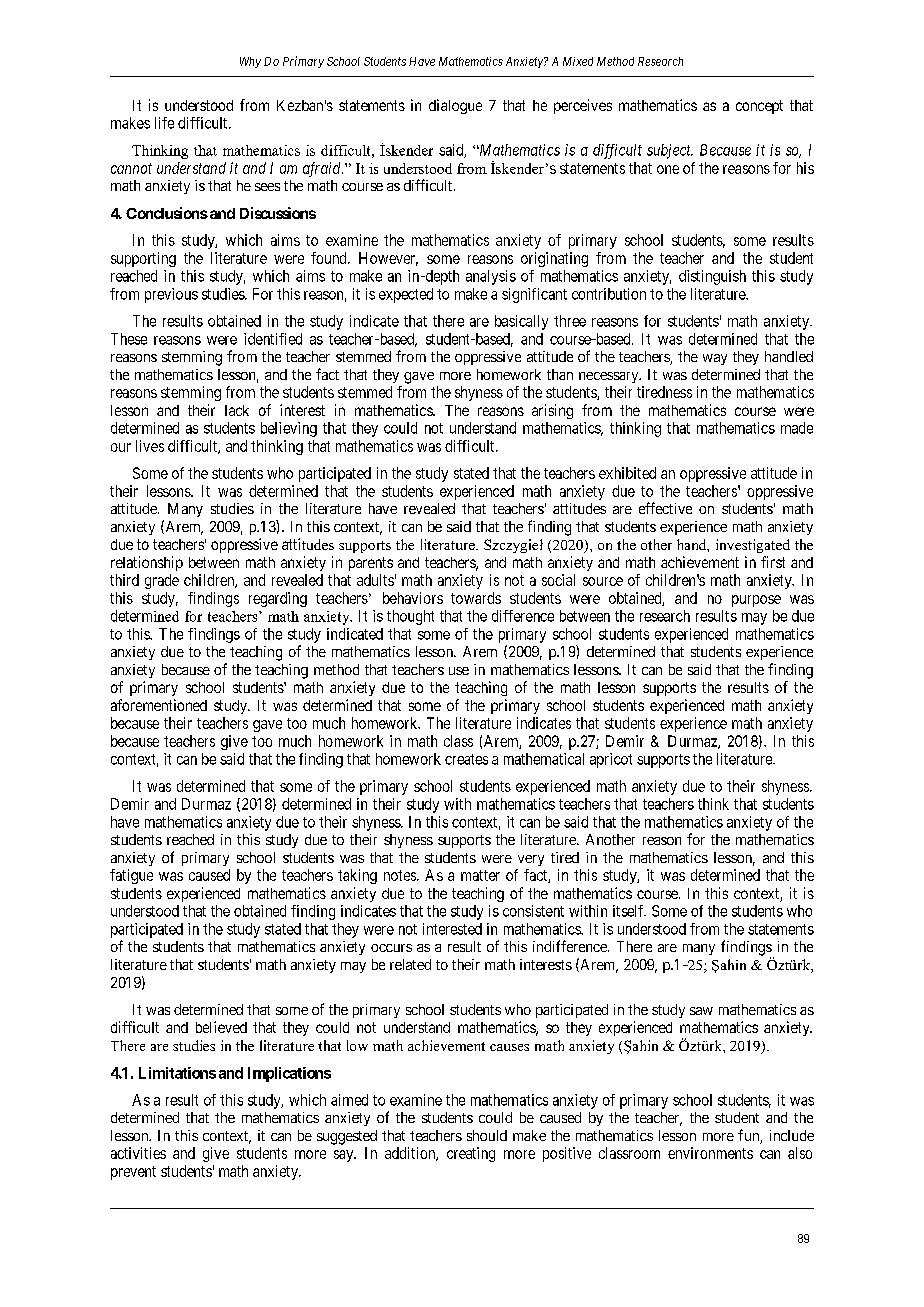 This document has width=924, height=1307. What do you see at coordinates (455, 106) in the document?
I see `dialogue` at bounding box center [455, 106].
